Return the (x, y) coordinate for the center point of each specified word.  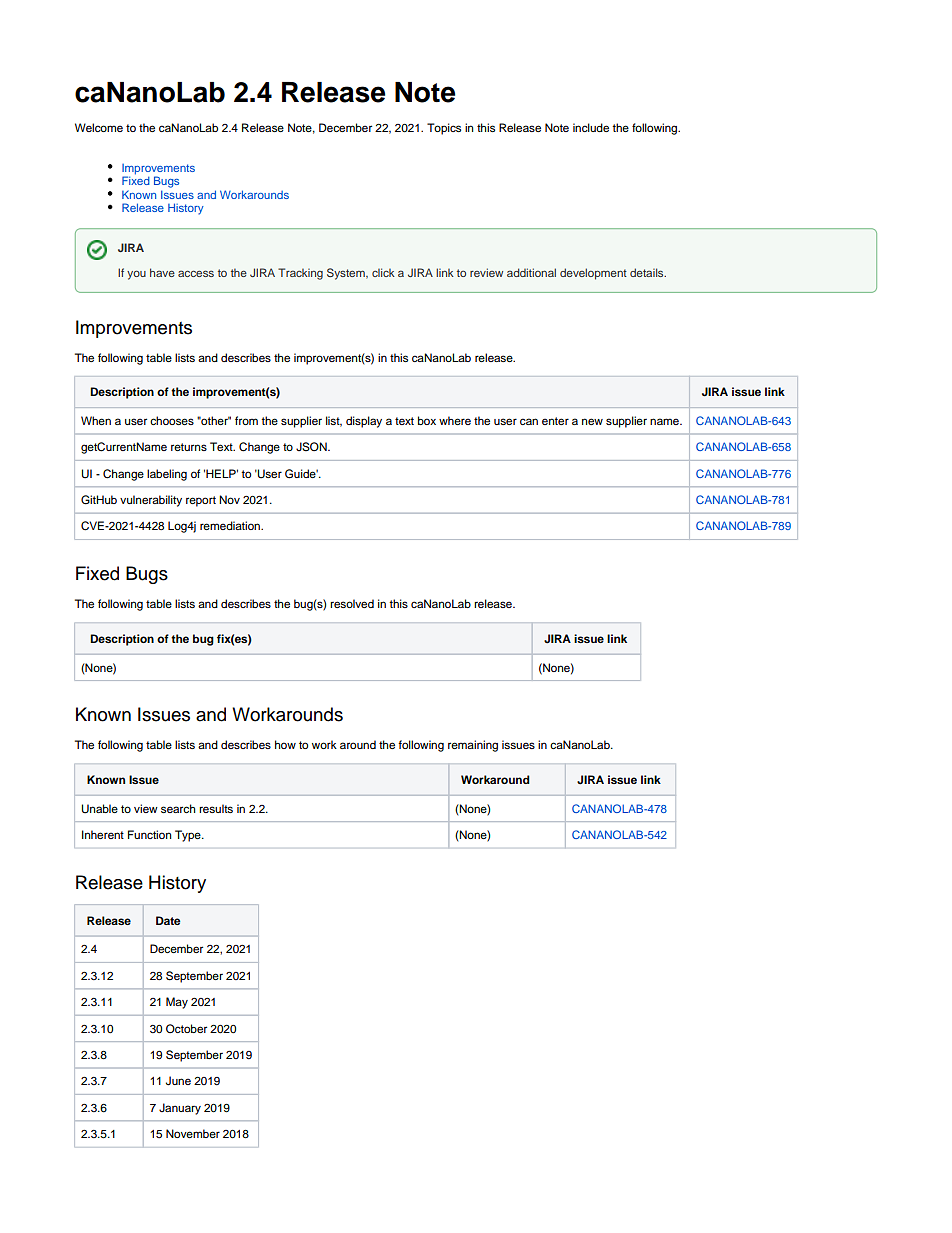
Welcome (99, 127)
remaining (473, 746)
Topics (444, 129)
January (180, 1109)
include (591, 127)
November (193, 1133)
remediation (231, 525)
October (186, 1028)
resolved (352, 603)
